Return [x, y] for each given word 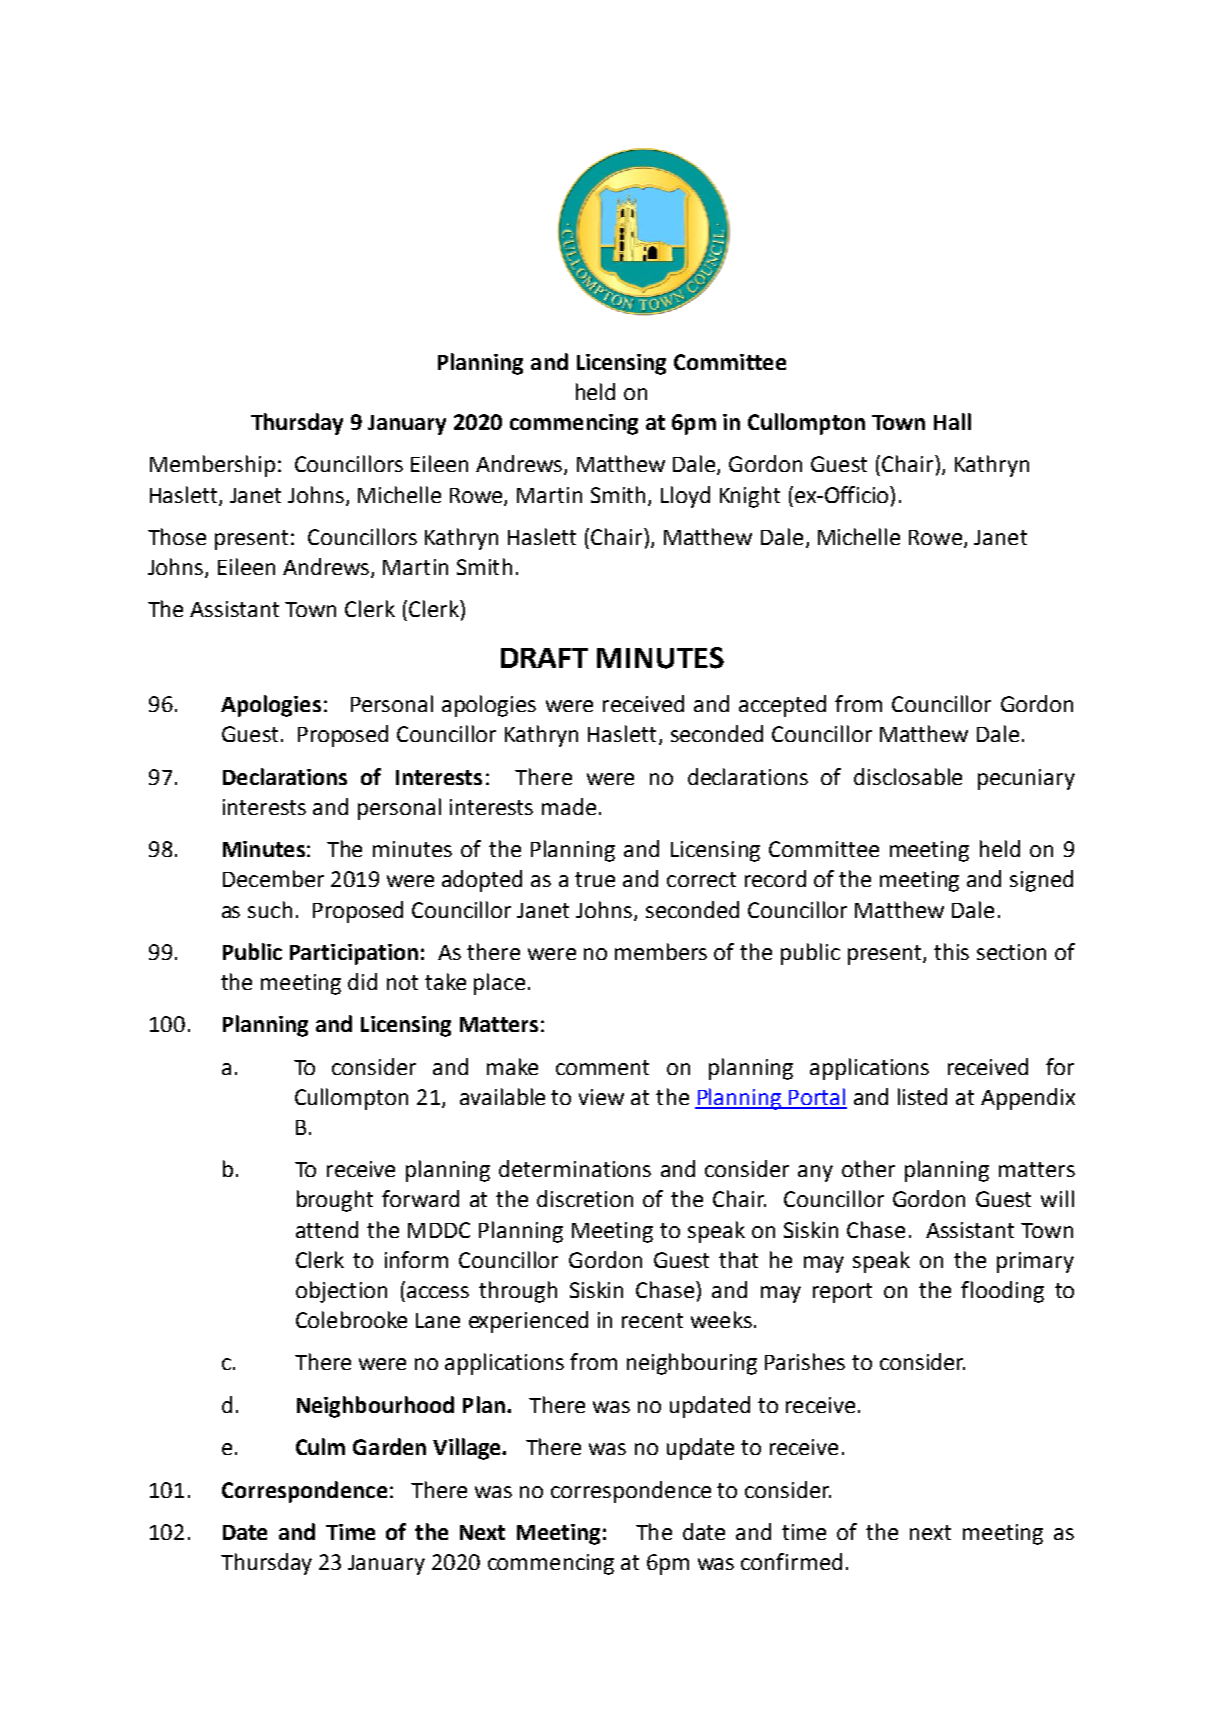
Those [177, 536]
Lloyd [685, 497]
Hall [952, 421]
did [362, 981]
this [951, 951]
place [499, 984]
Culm [320, 1446]
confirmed [791, 1561]
